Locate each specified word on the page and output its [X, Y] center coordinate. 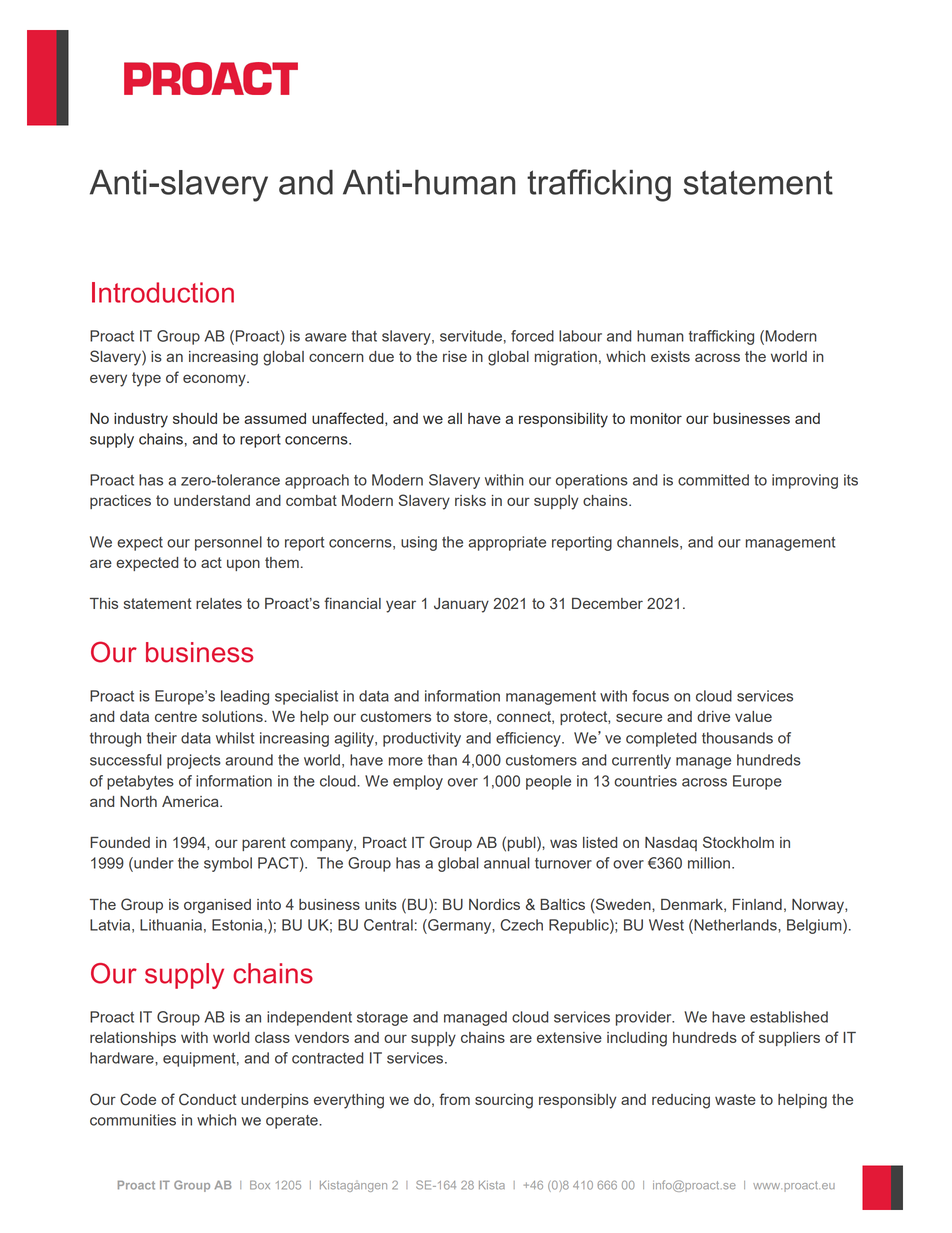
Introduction [163, 292]
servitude [471, 336]
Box [260, 1185]
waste [735, 1099]
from [454, 1099]
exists [670, 356]
